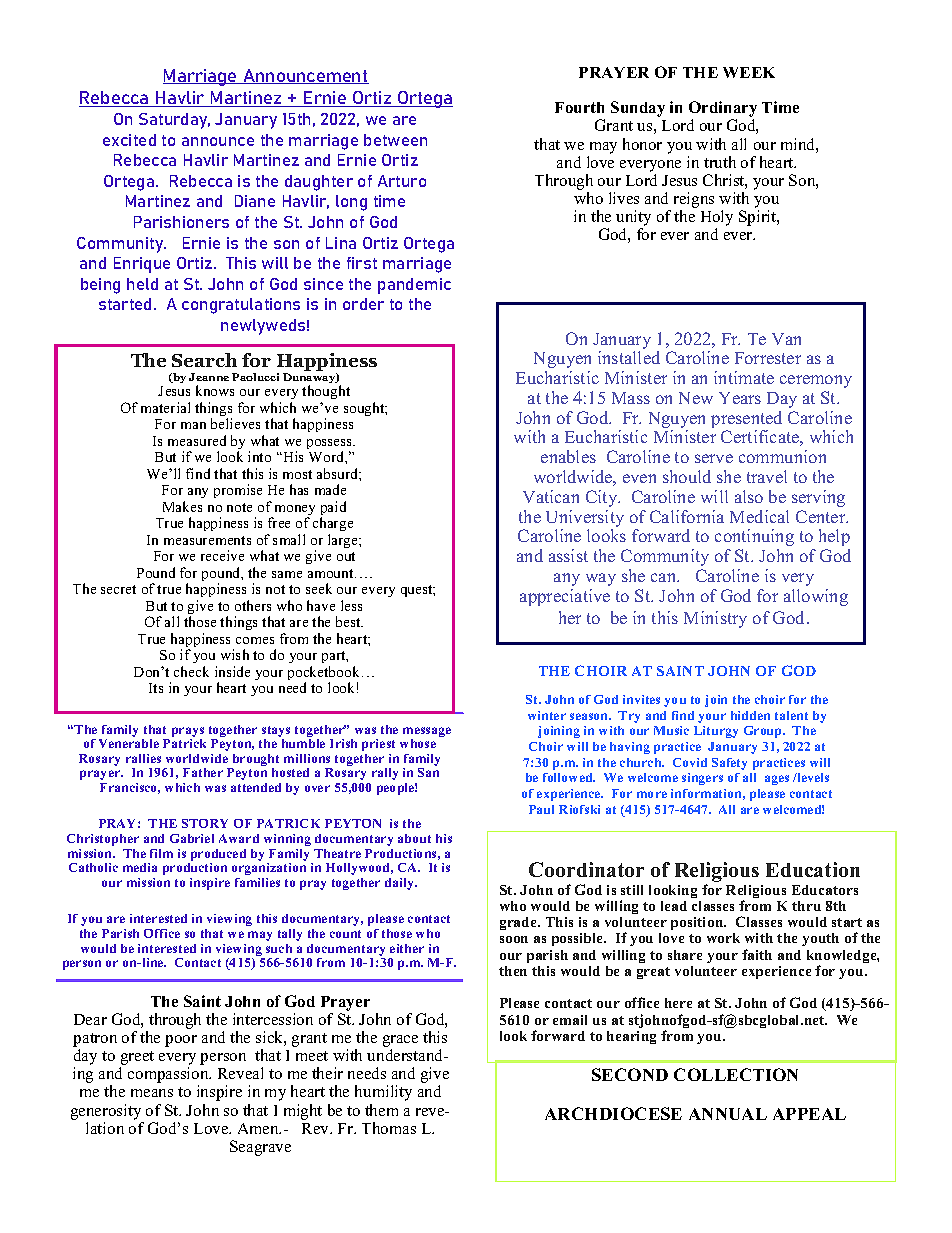 This screenshot has height=1233, width=952. I want to click on Ministry, so click(715, 619).
